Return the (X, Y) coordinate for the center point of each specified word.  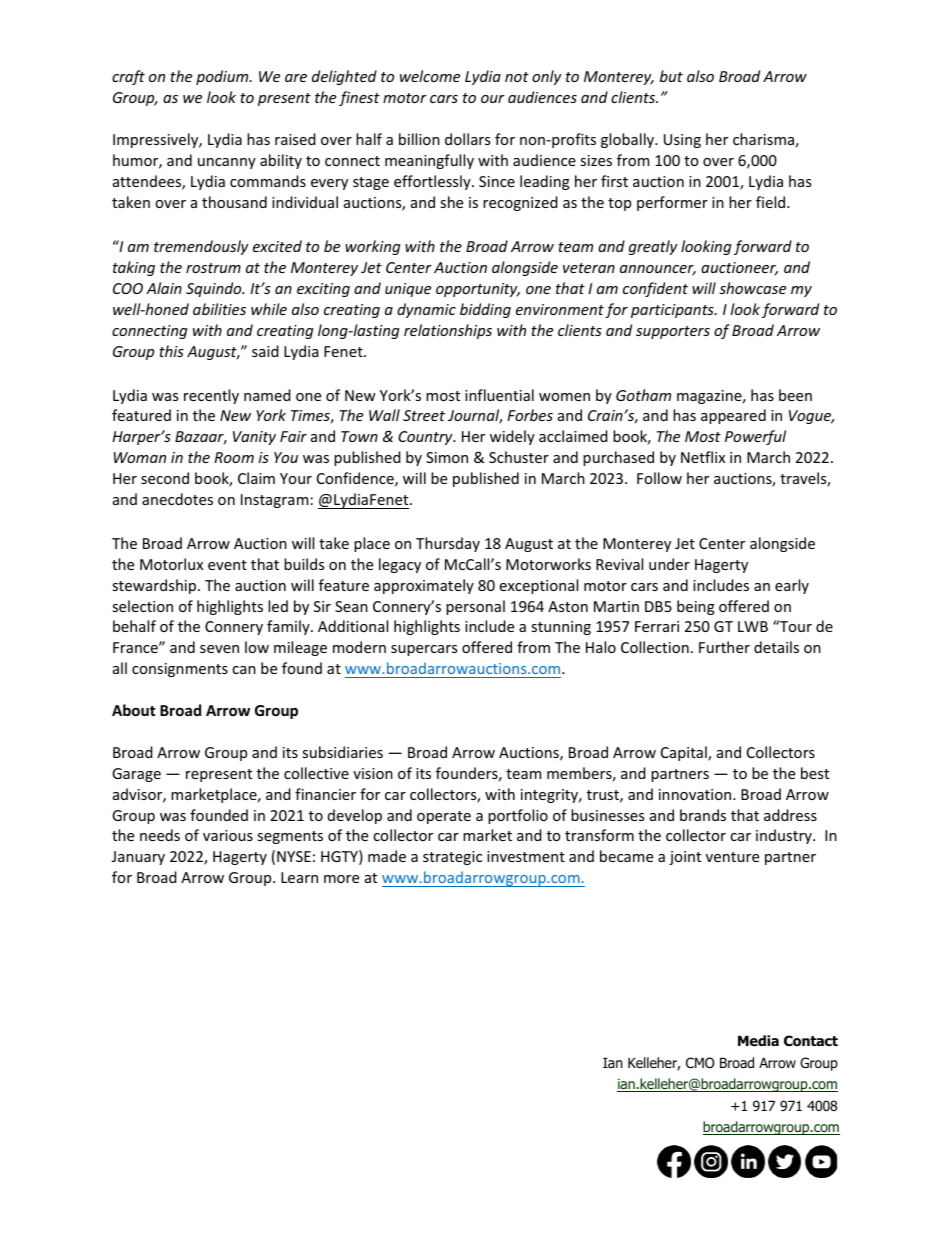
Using (682, 141)
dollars (467, 139)
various (228, 835)
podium (223, 77)
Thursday (448, 544)
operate (444, 817)
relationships (448, 331)
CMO (700, 1063)
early (792, 586)
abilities (219, 309)
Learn (299, 877)
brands (703, 815)
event (227, 565)
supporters (673, 332)
